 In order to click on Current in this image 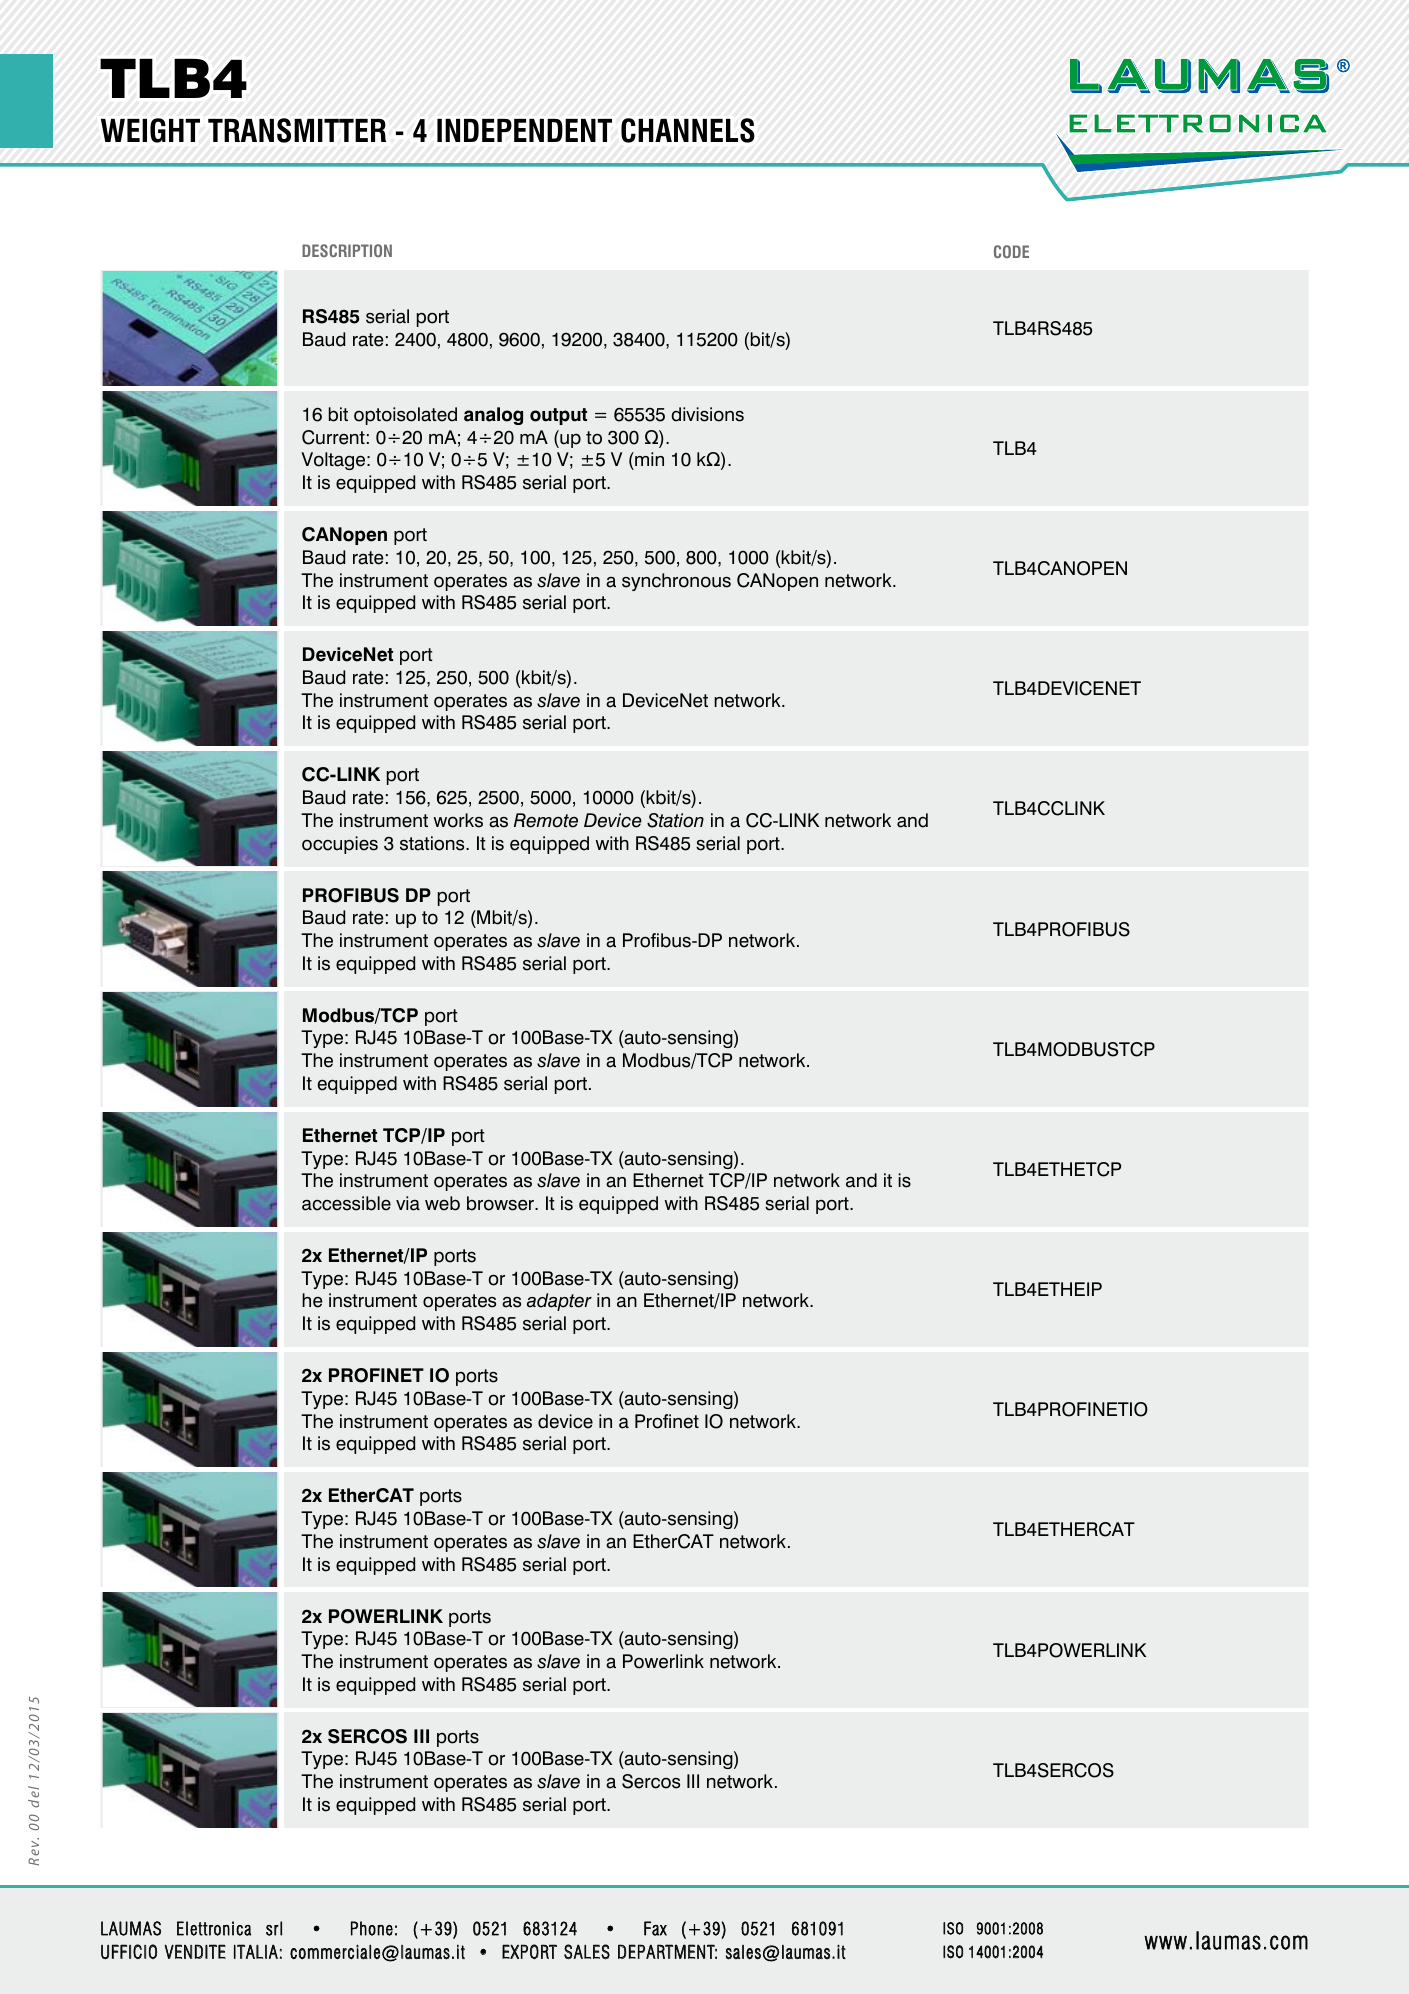, I will do `click(333, 437)`.
